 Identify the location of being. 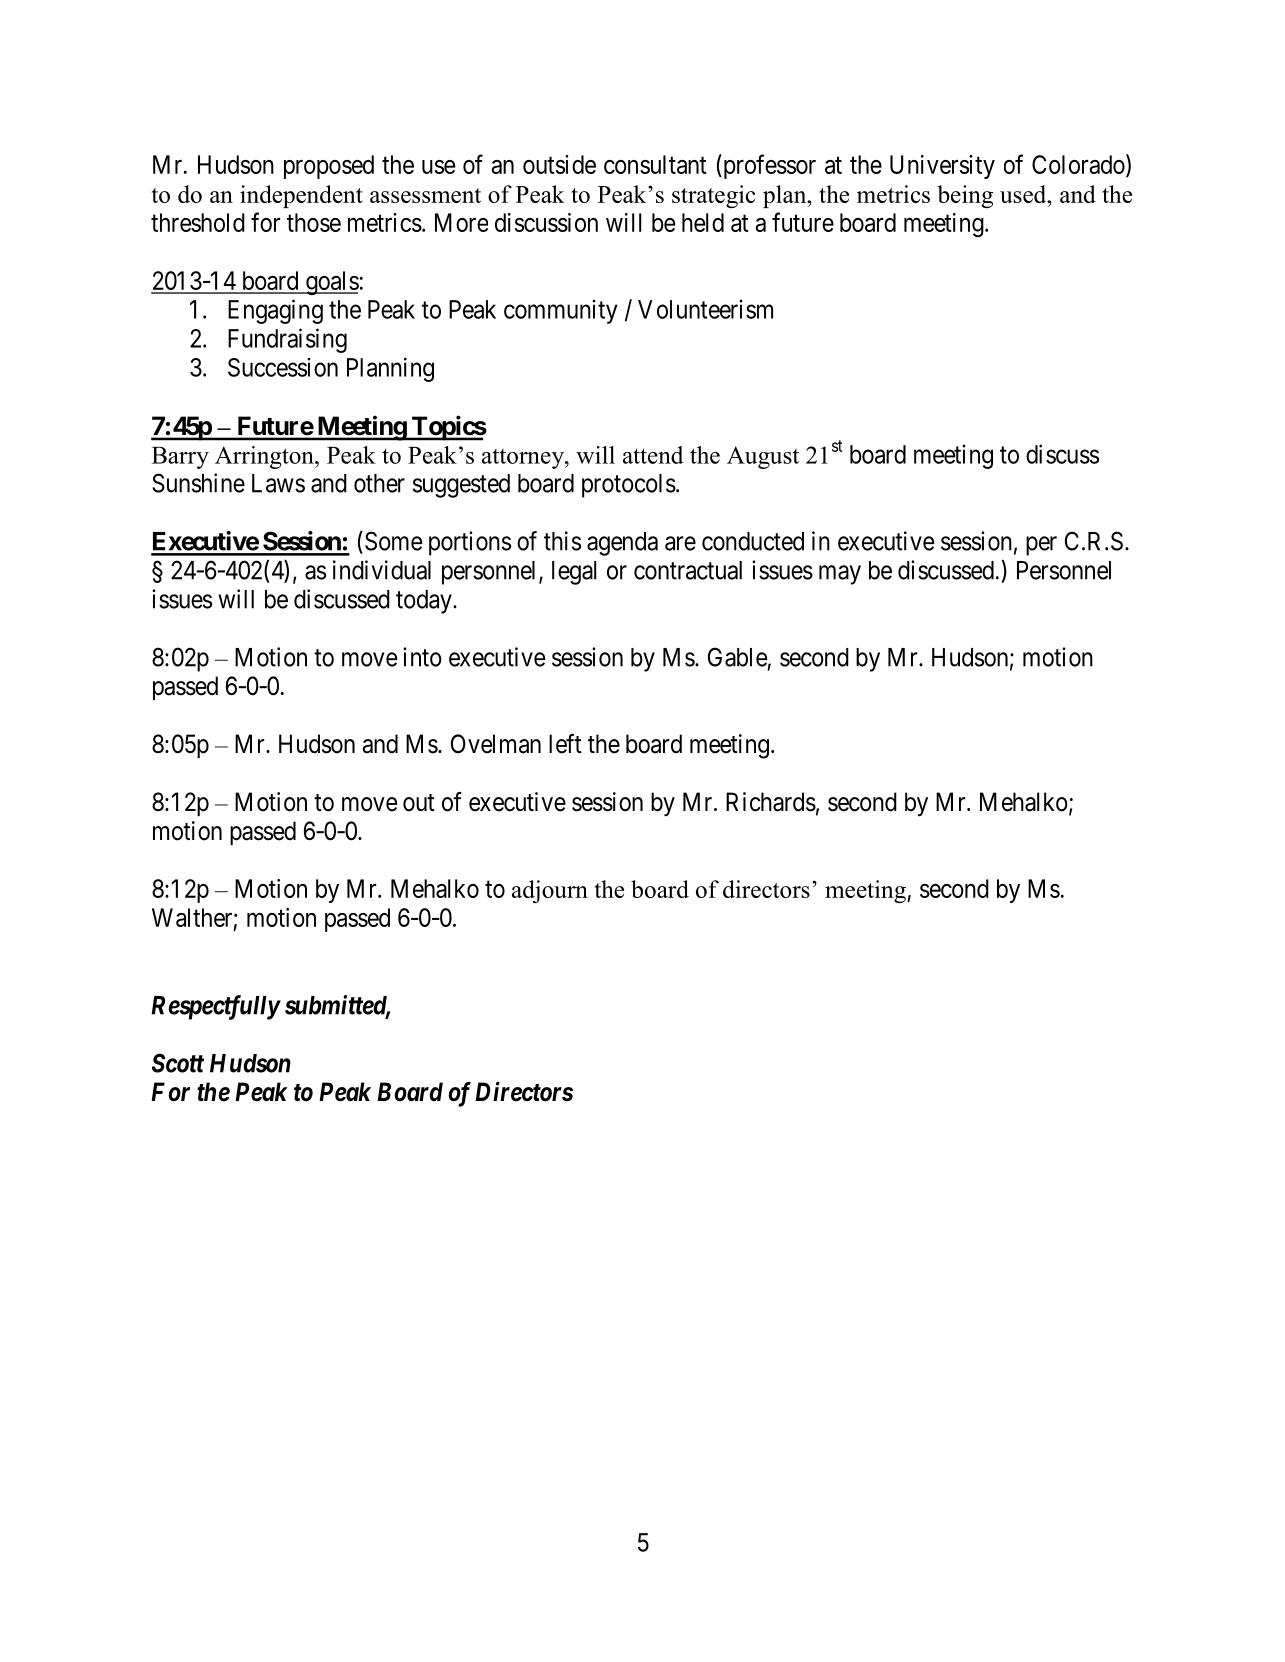
(965, 196).
